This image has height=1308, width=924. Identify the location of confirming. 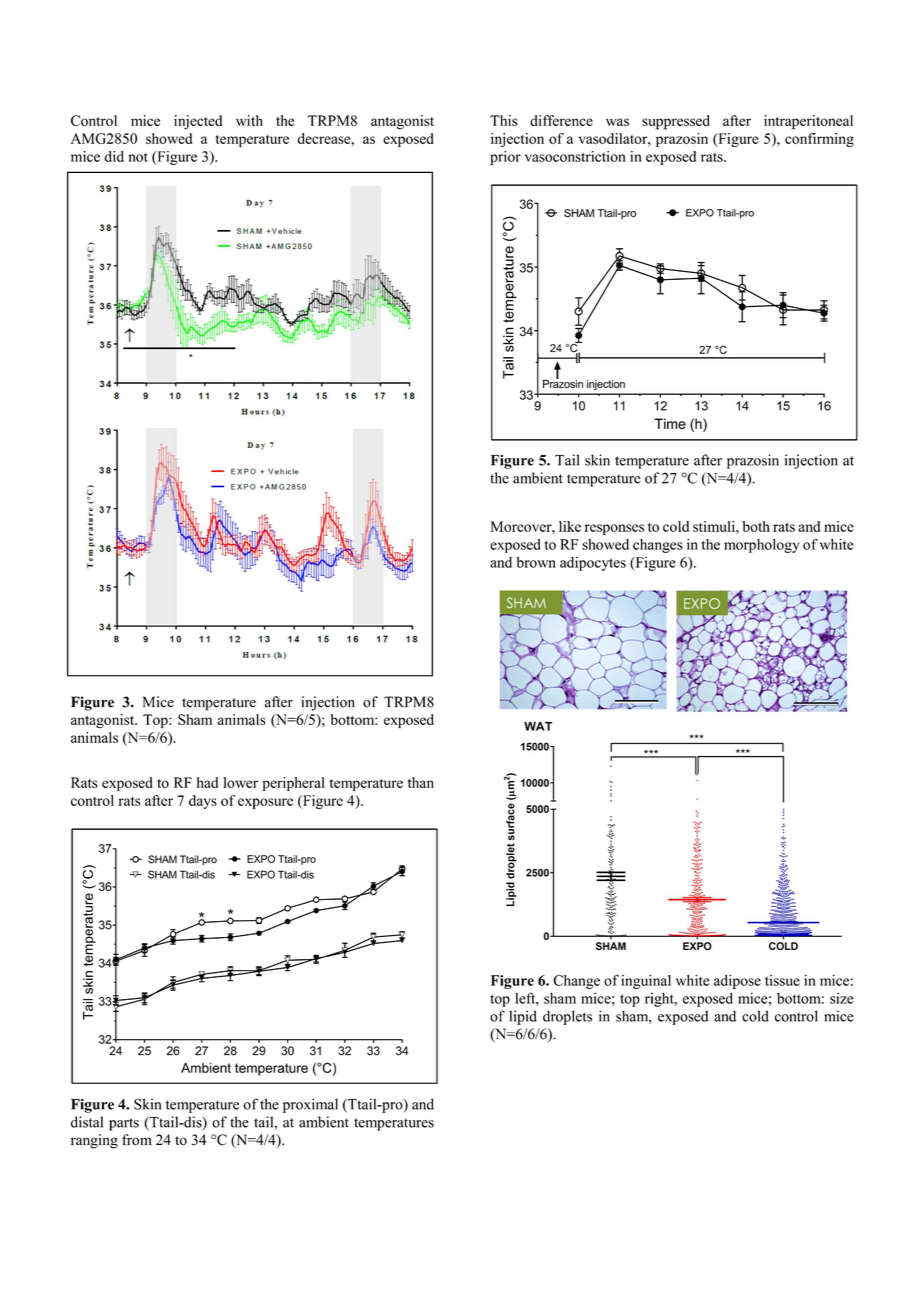
(819, 140).
